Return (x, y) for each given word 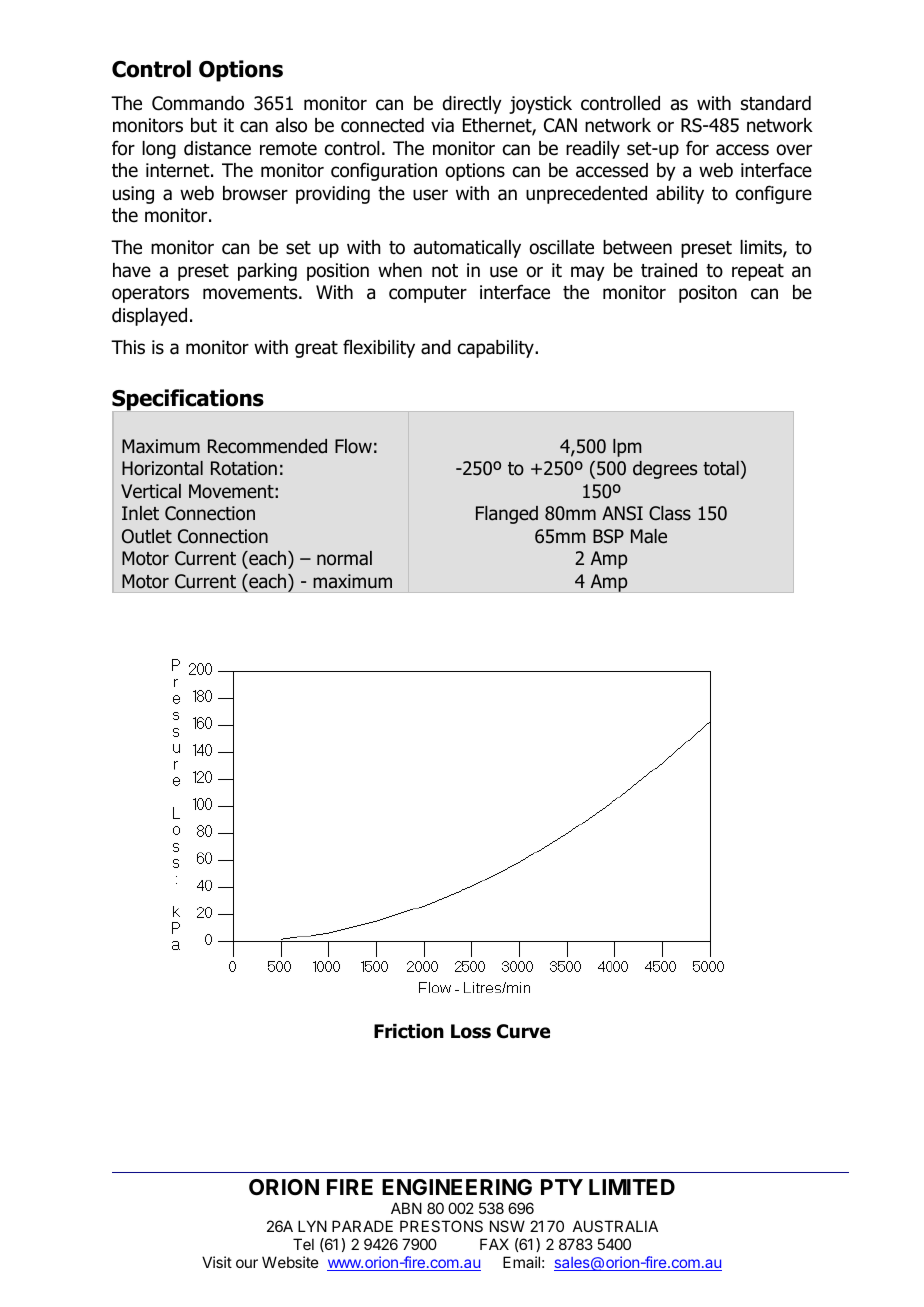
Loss (471, 1031)
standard (776, 103)
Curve (523, 1031)
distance (217, 148)
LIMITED (632, 1187)
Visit (217, 1262)
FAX (494, 1244)
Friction (409, 1031)
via (442, 125)
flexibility (379, 348)
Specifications (189, 401)
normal (344, 558)
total (721, 468)
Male (649, 536)
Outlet (147, 536)
